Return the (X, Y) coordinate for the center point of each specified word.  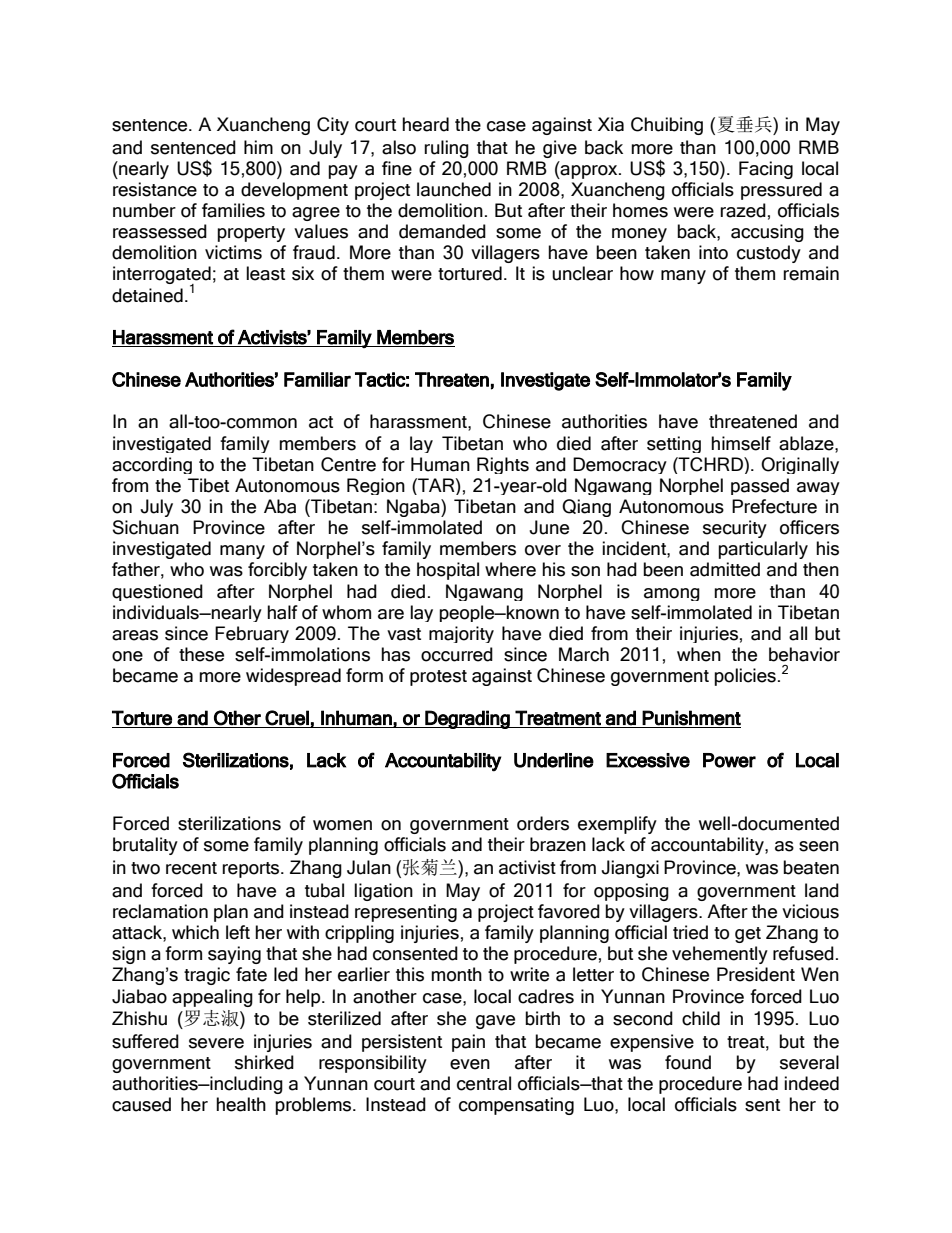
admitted (725, 569)
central (484, 1083)
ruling (446, 149)
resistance (155, 189)
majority (461, 634)
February (252, 634)
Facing (766, 170)
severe (216, 1043)
